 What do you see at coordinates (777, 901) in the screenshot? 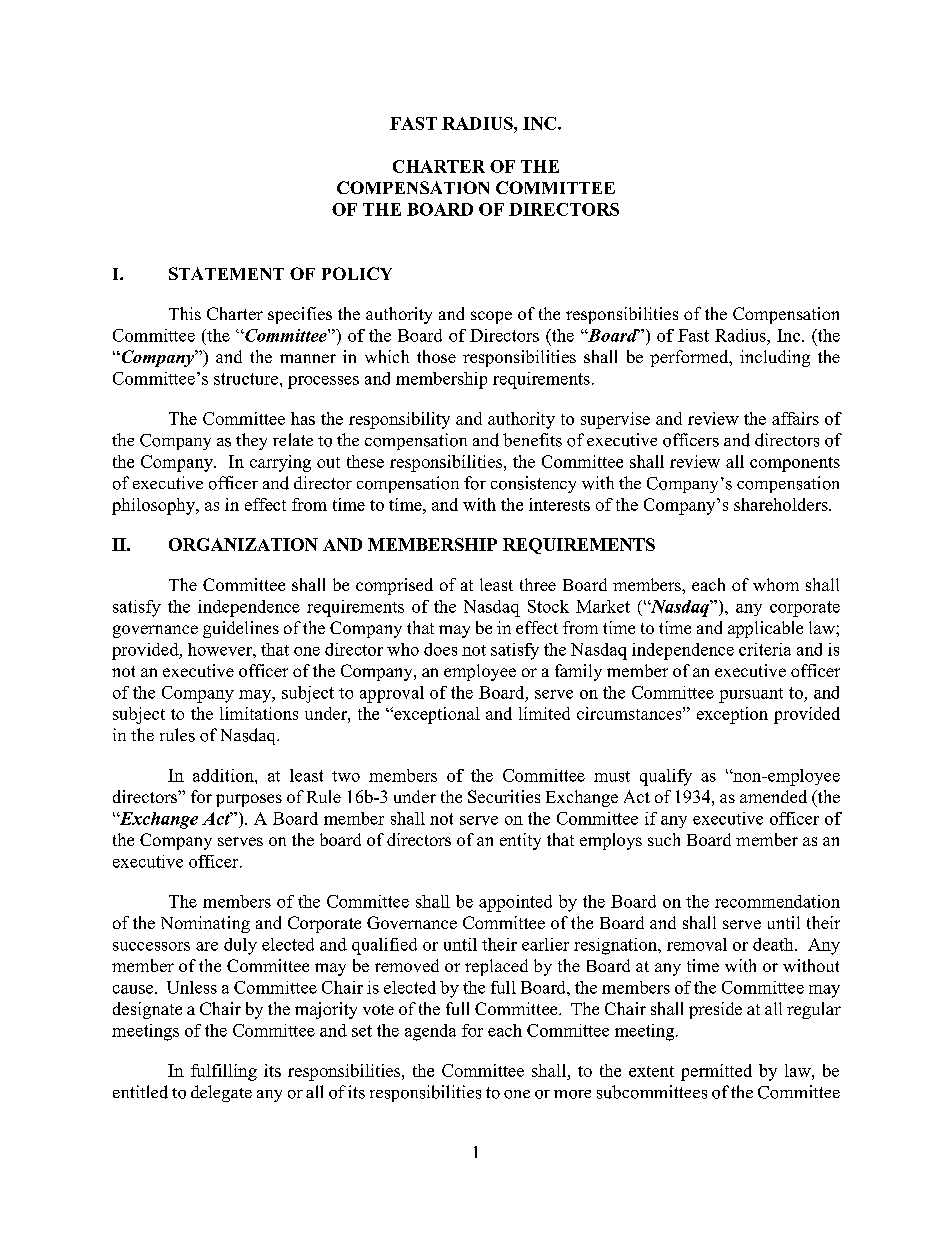
I see `recommendation` at bounding box center [777, 901].
